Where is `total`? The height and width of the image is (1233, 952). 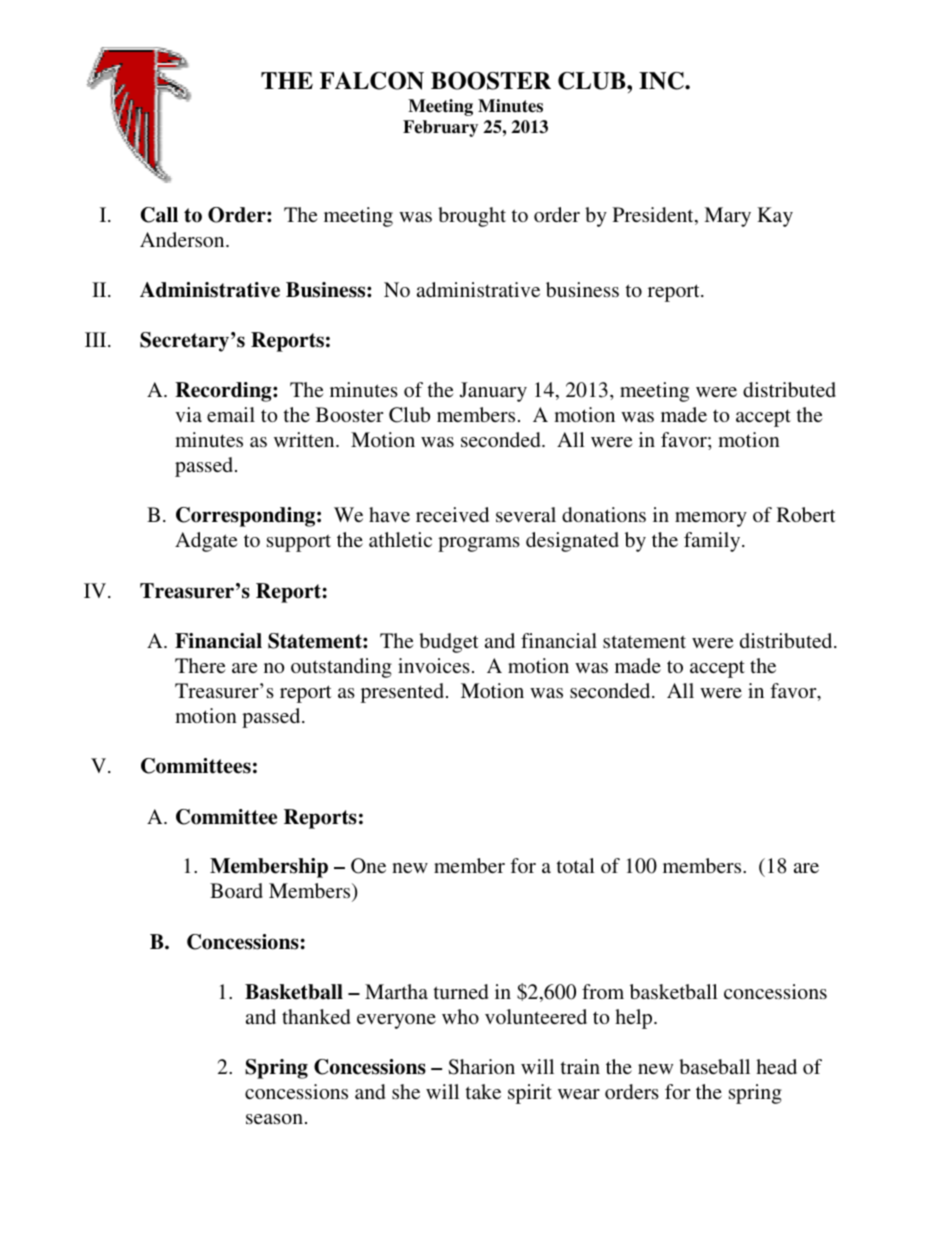 total is located at coordinates (576, 865).
